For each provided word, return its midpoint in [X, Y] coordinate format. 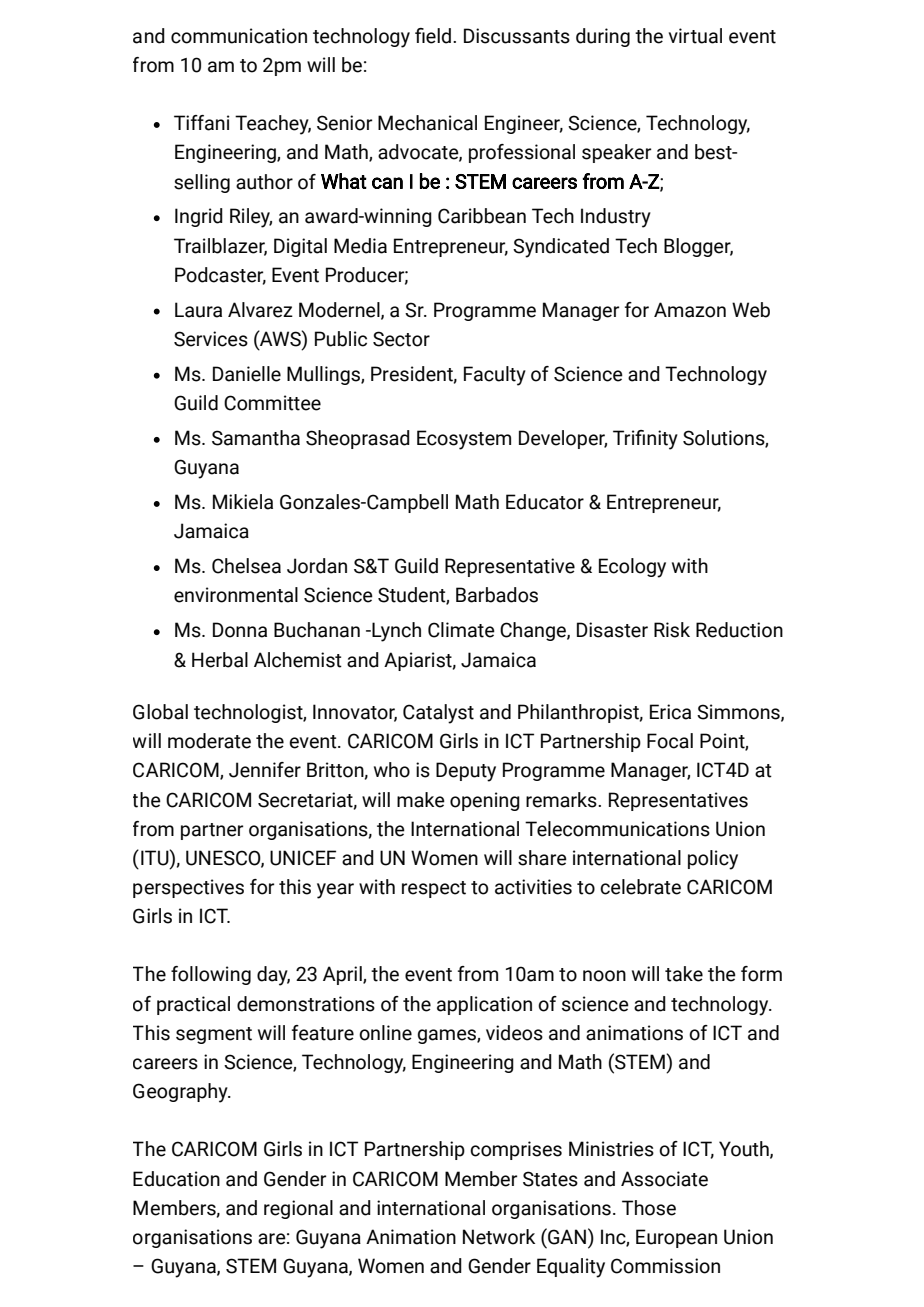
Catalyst [438, 714]
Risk [672, 630]
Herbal [220, 660]
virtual [695, 36]
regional [298, 1209]
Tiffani [202, 123]
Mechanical [427, 123]
